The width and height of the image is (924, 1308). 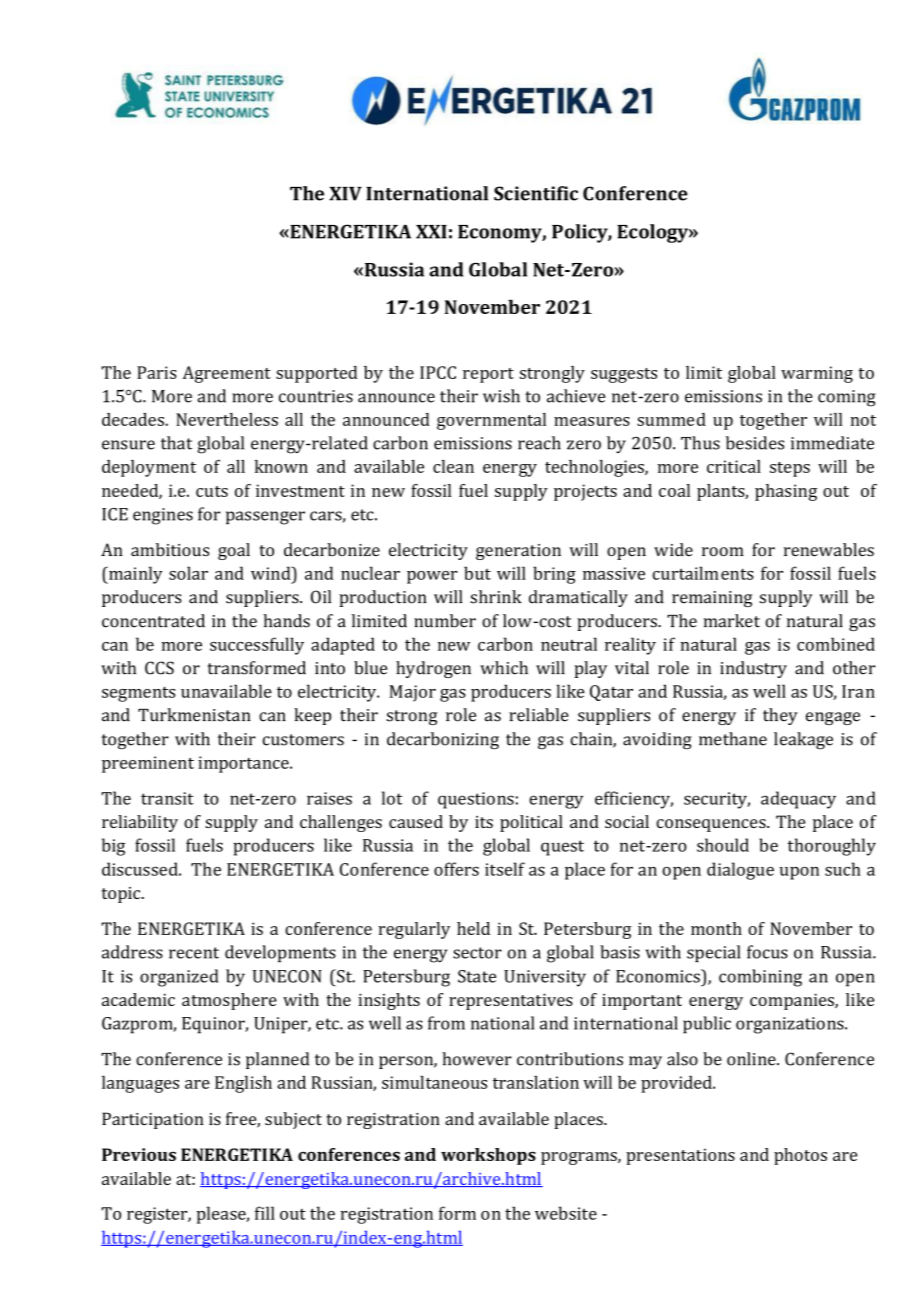 What do you see at coordinates (799, 873) in the image?
I see `upon` at bounding box center [799, 873].
